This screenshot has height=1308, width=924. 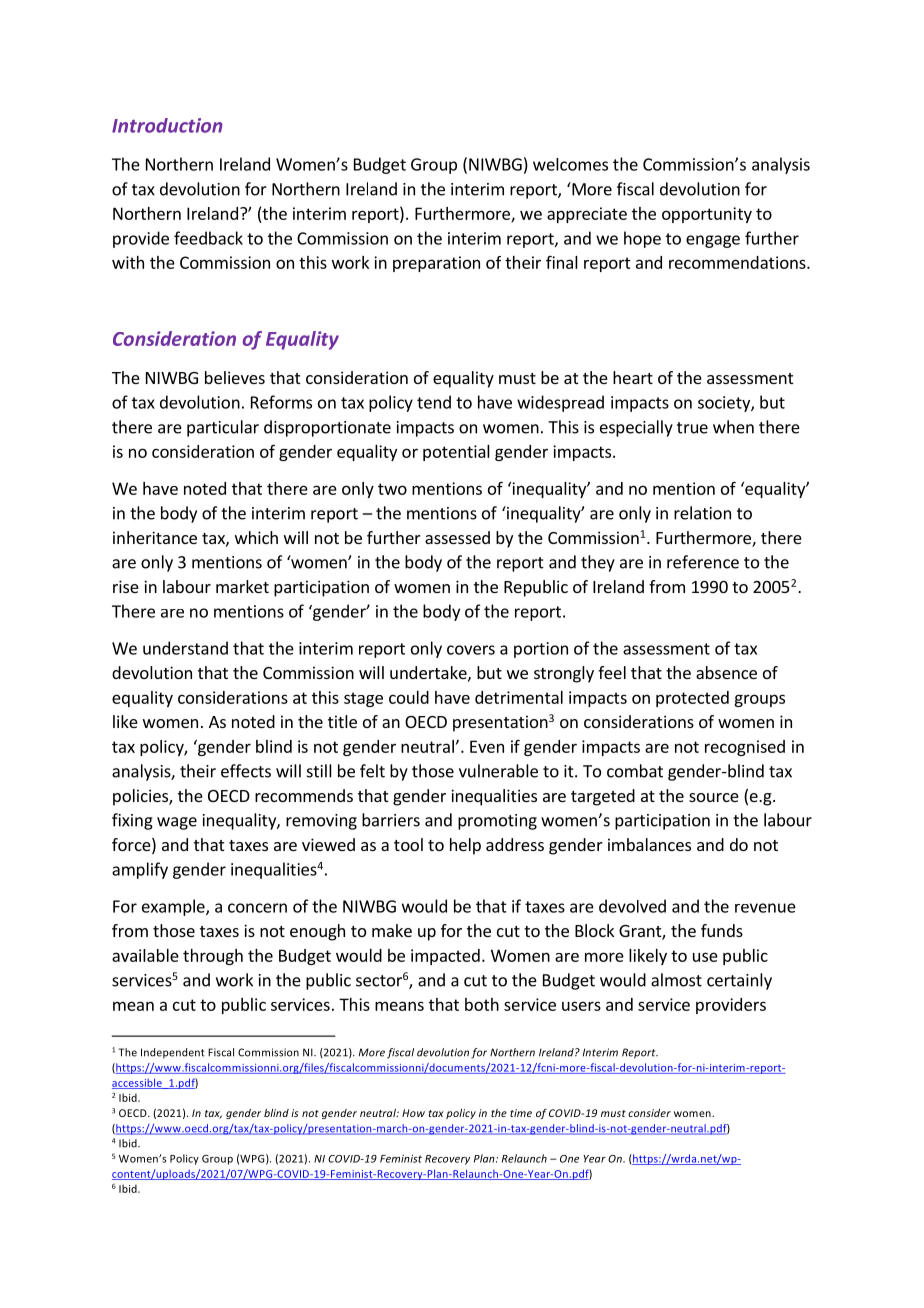 I want to click on welcomes, so click(x=570, y=164).
